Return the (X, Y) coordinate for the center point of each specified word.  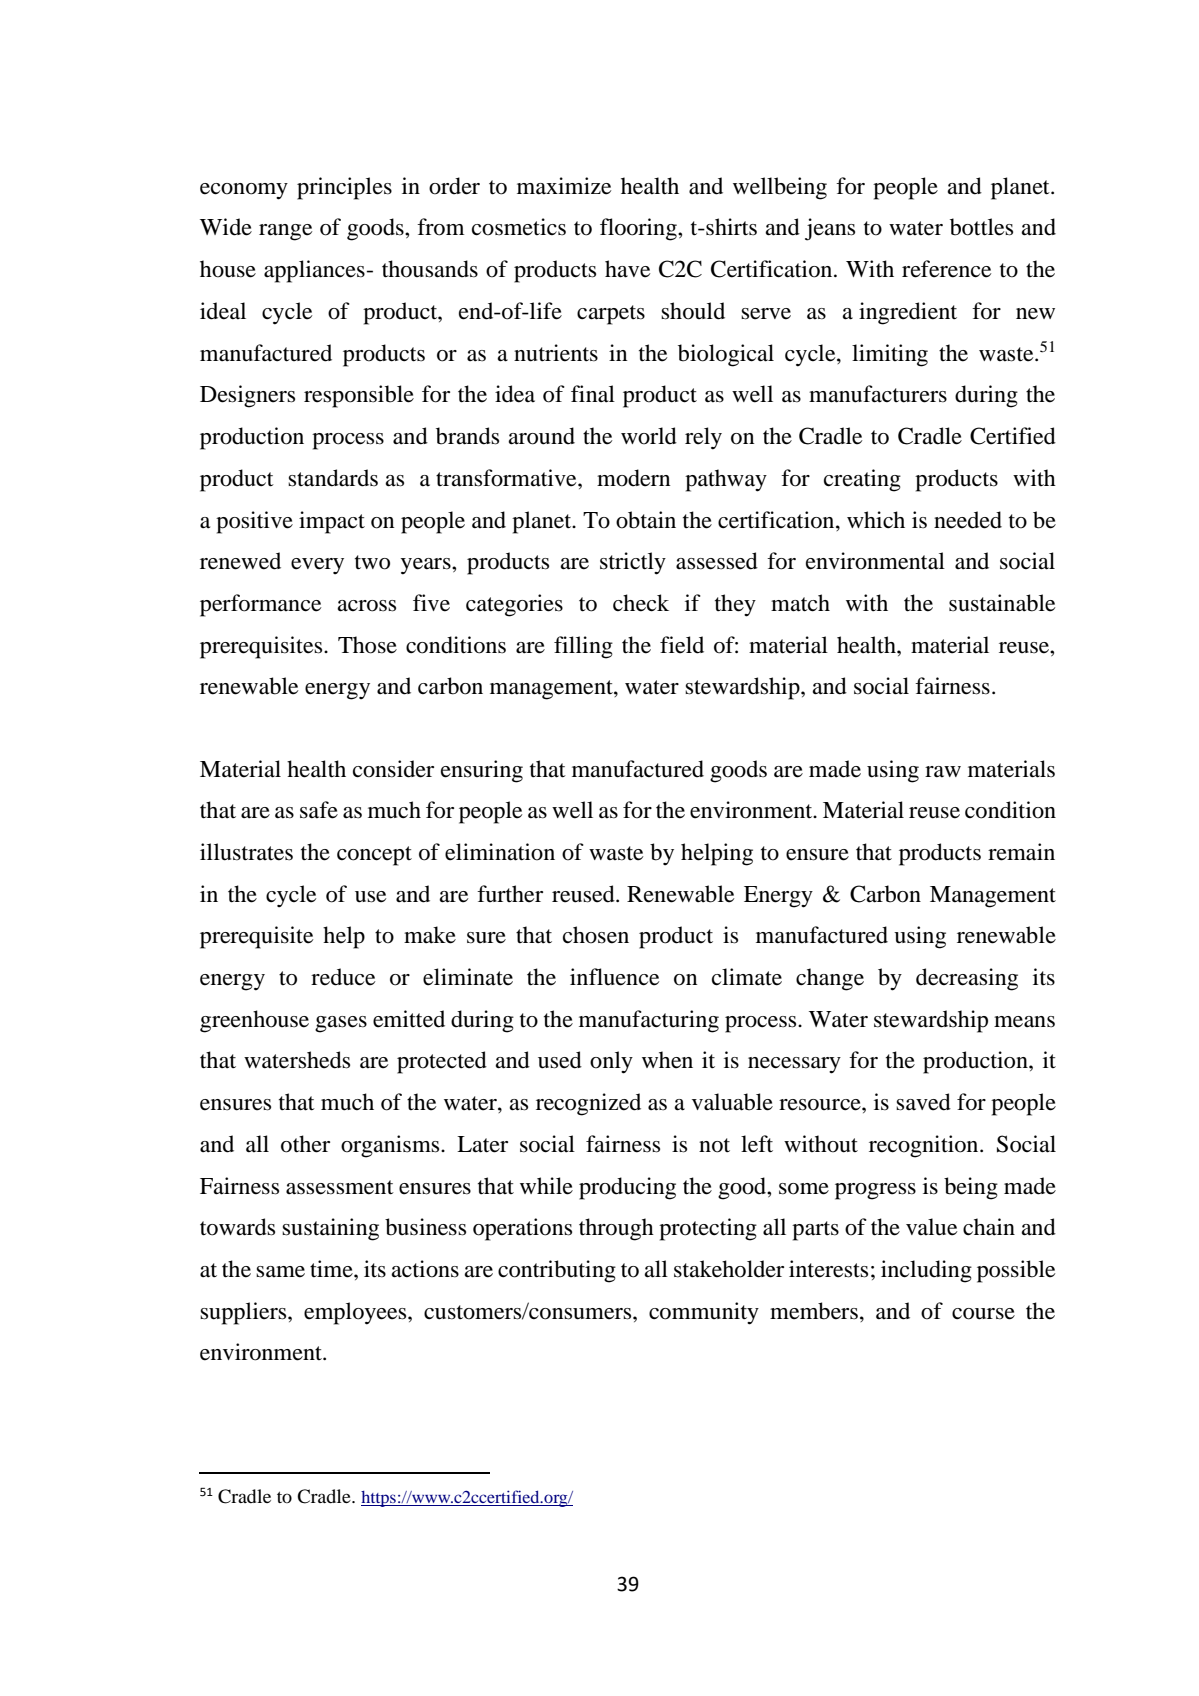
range (285, 232)
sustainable (1002, 603)
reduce (343, 977)
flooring (639, 229)
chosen (596, 935)
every (317, 566)
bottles (981, 227)
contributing (557, 1271)
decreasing (967, 979)
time (332, 1269)
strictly (633, 563)
